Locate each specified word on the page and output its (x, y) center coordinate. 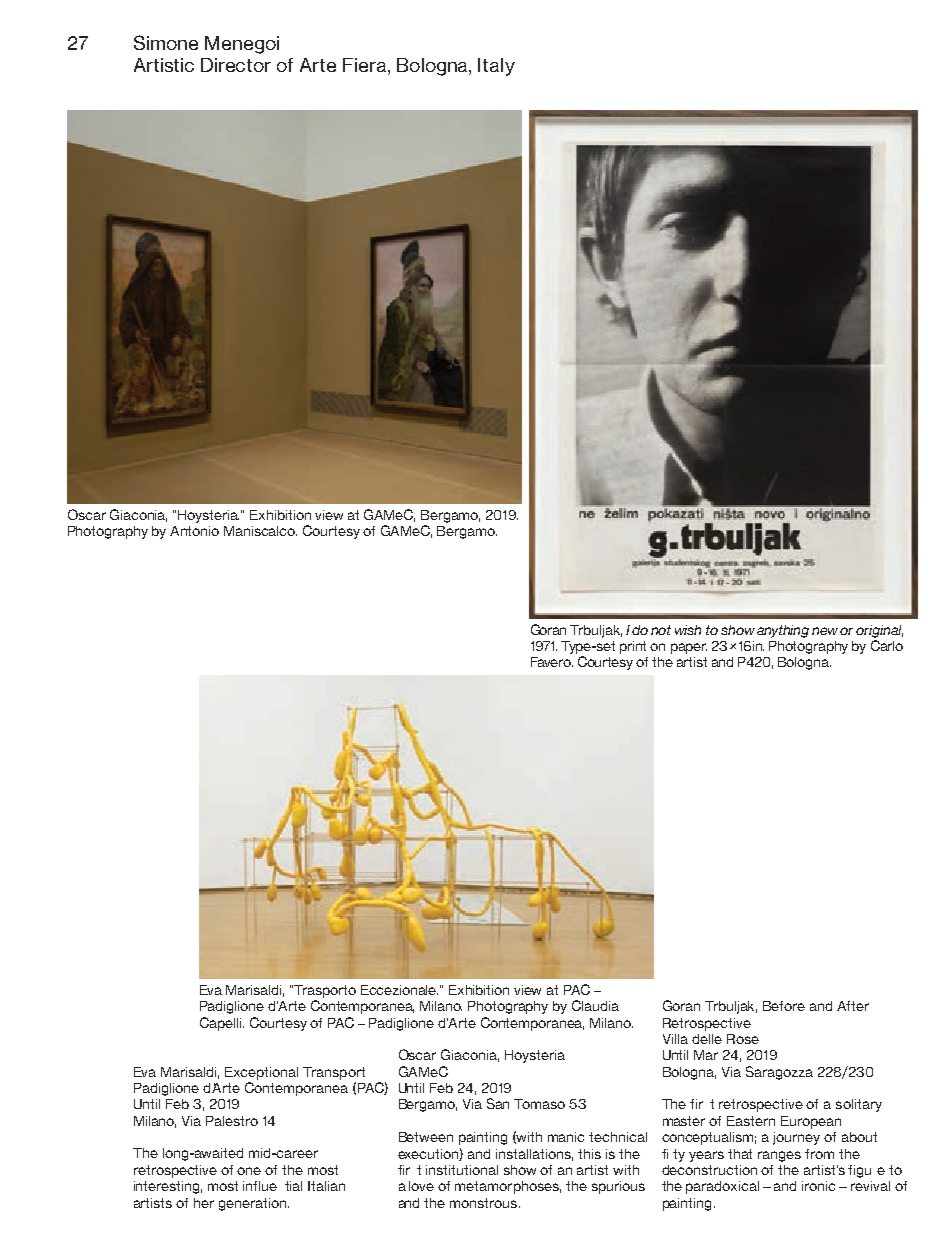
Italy (496, 67)
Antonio (194, 531)
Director (236, 65)
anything (783, 631)
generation (254, 1204)
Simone (166, 42)
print (633, 647)
